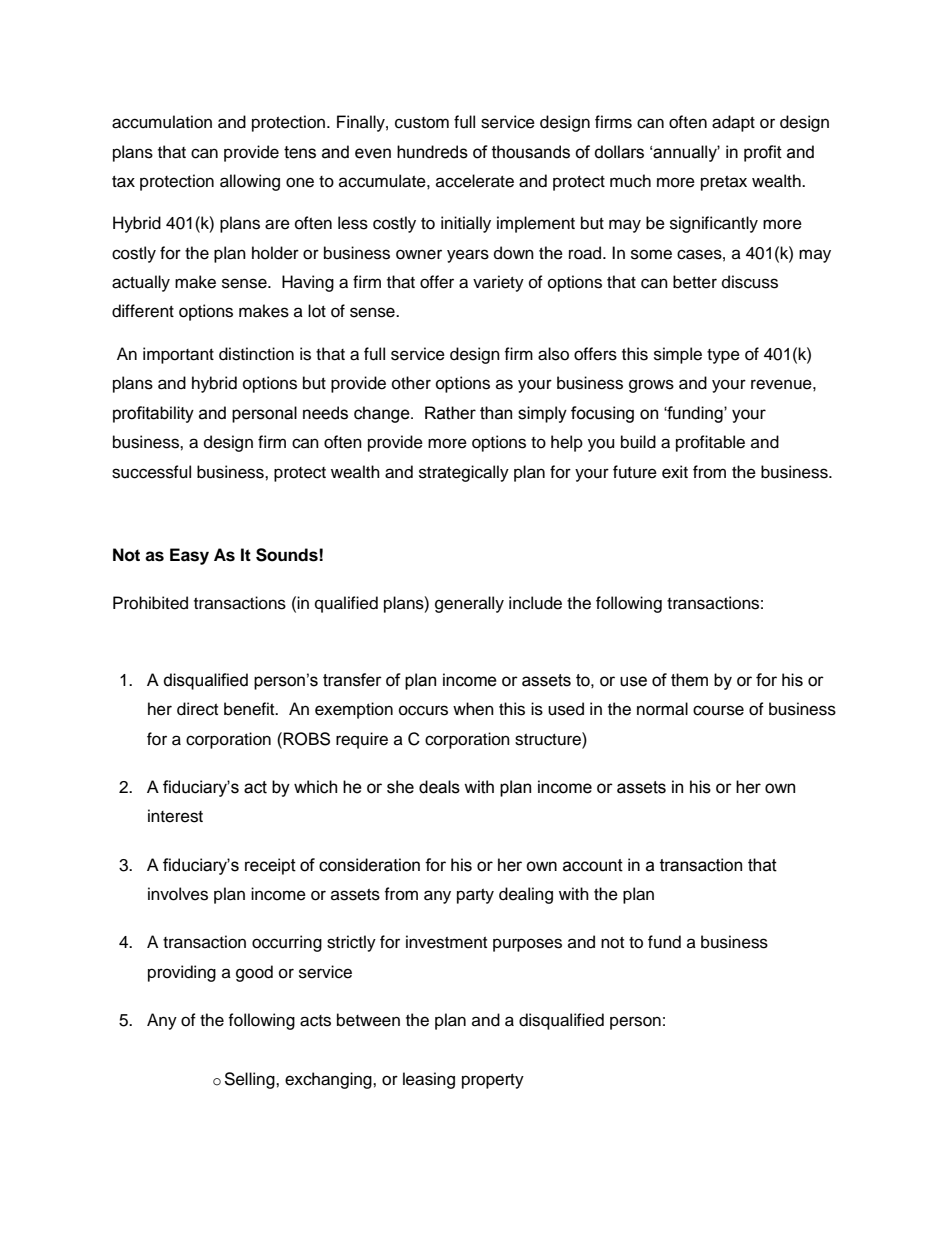 This page has height=1233, width=952. I want to click on simple, so click(678, 355).
